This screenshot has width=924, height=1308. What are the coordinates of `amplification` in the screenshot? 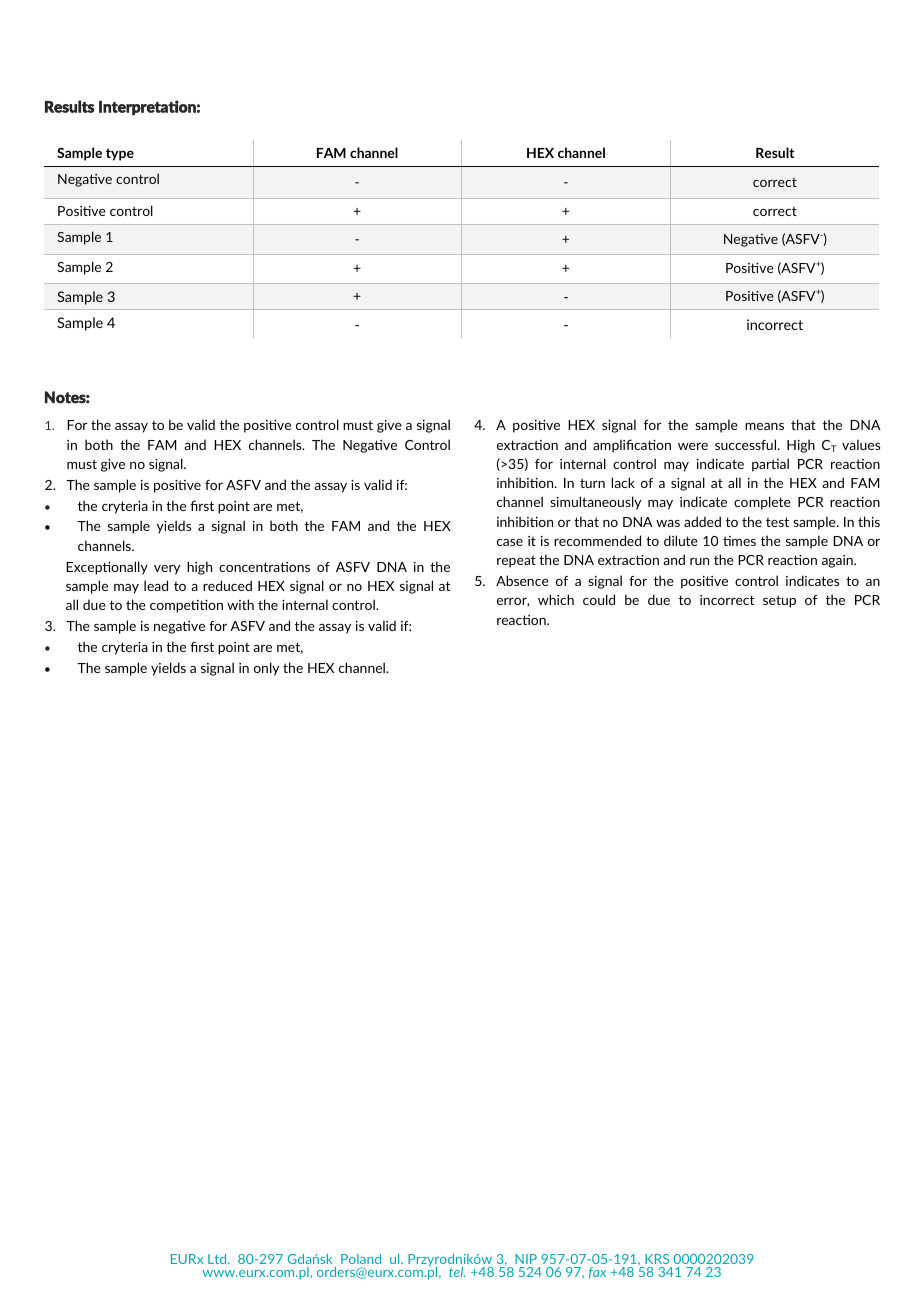 It's located at (632, 446).
